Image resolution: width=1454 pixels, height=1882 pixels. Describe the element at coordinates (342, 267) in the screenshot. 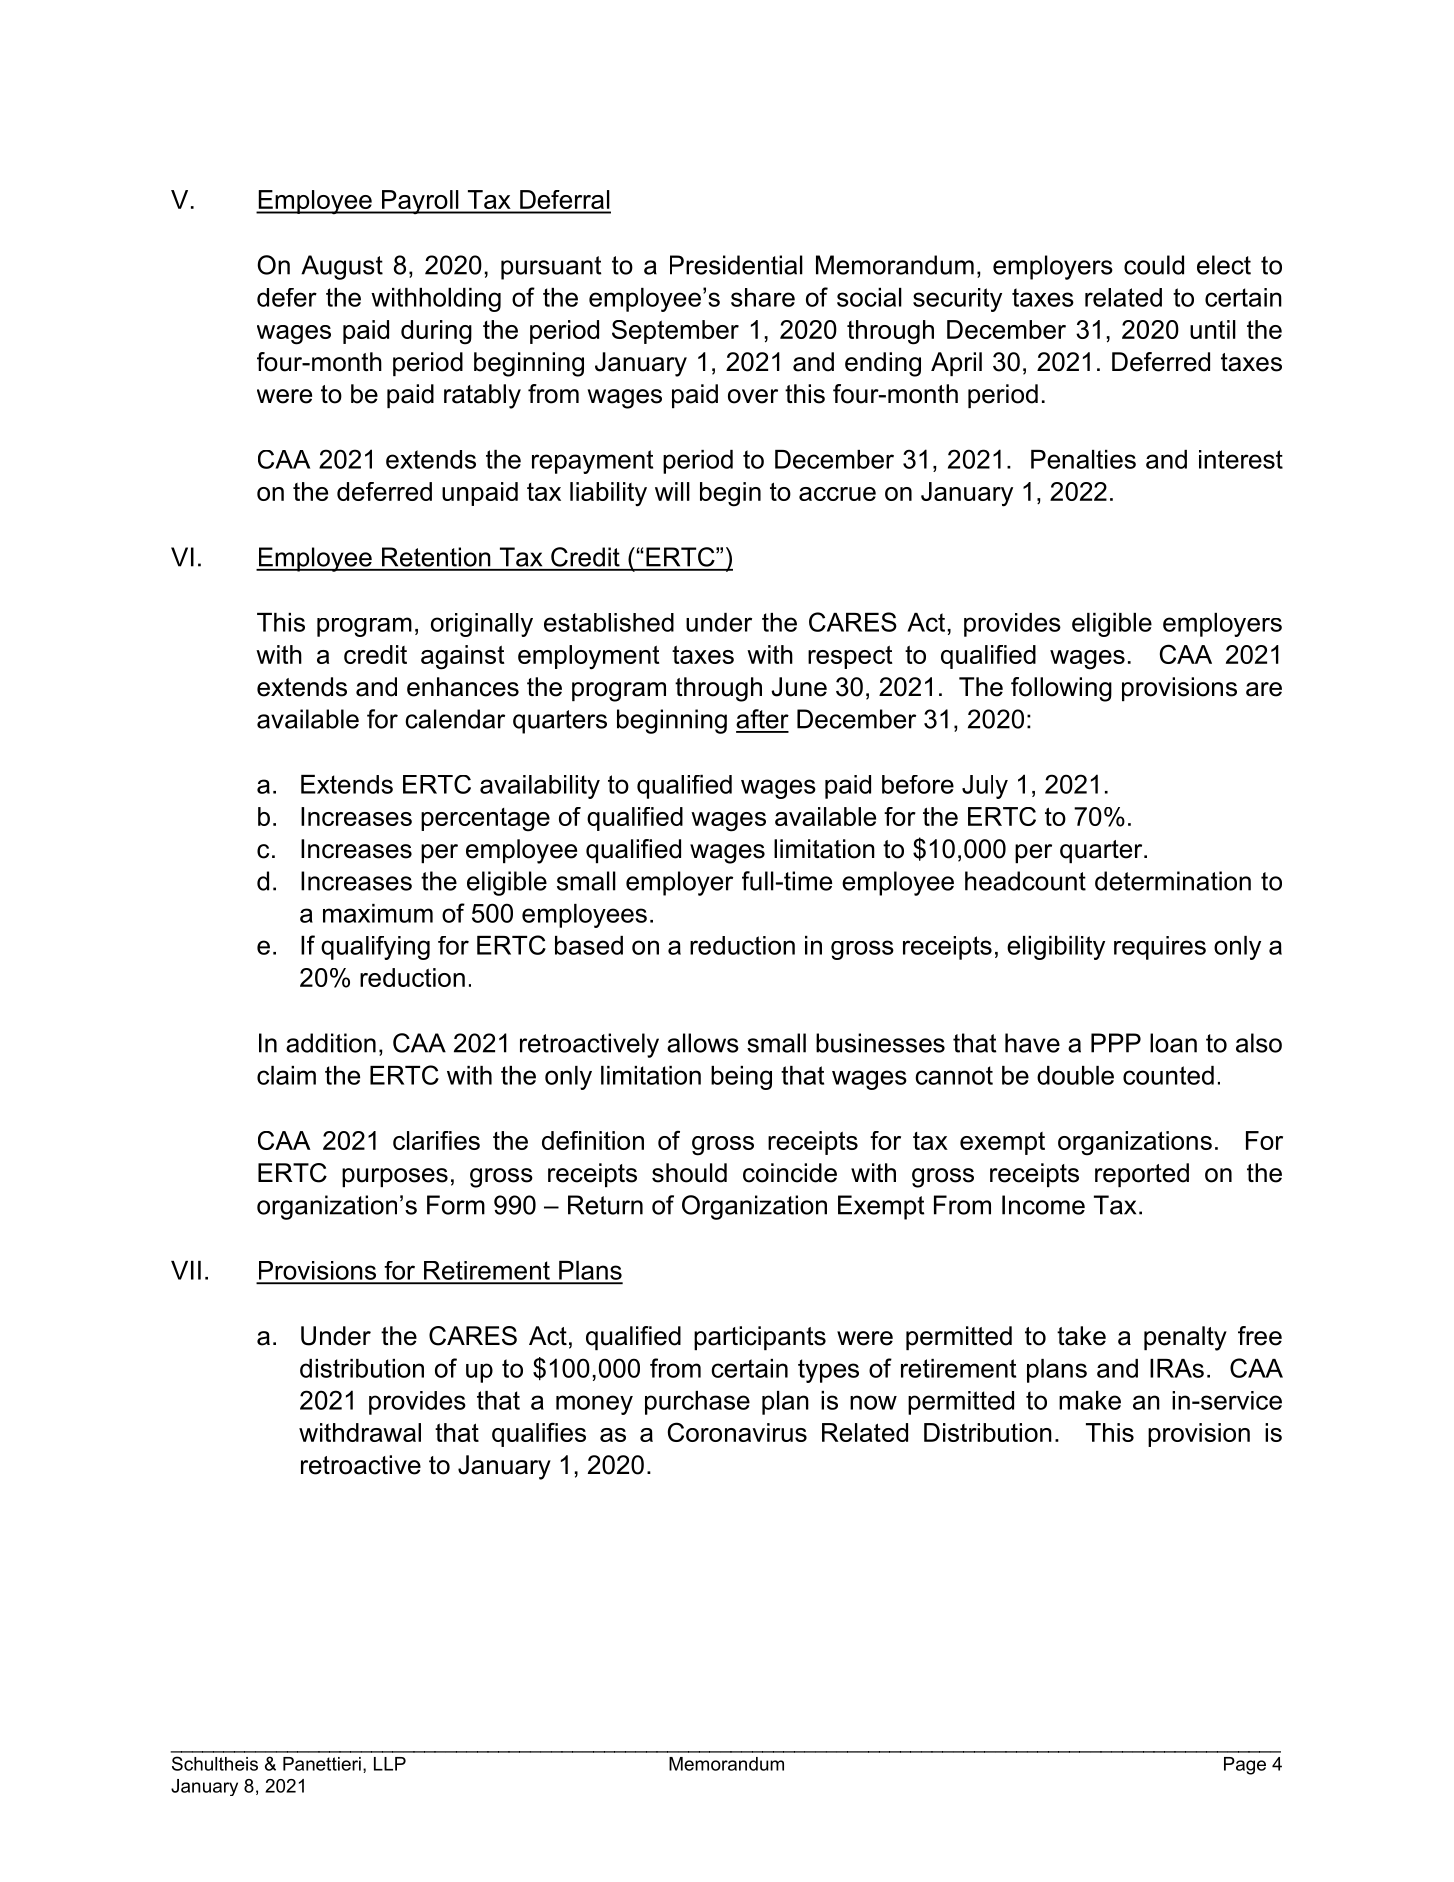

I see `August` at that location.
